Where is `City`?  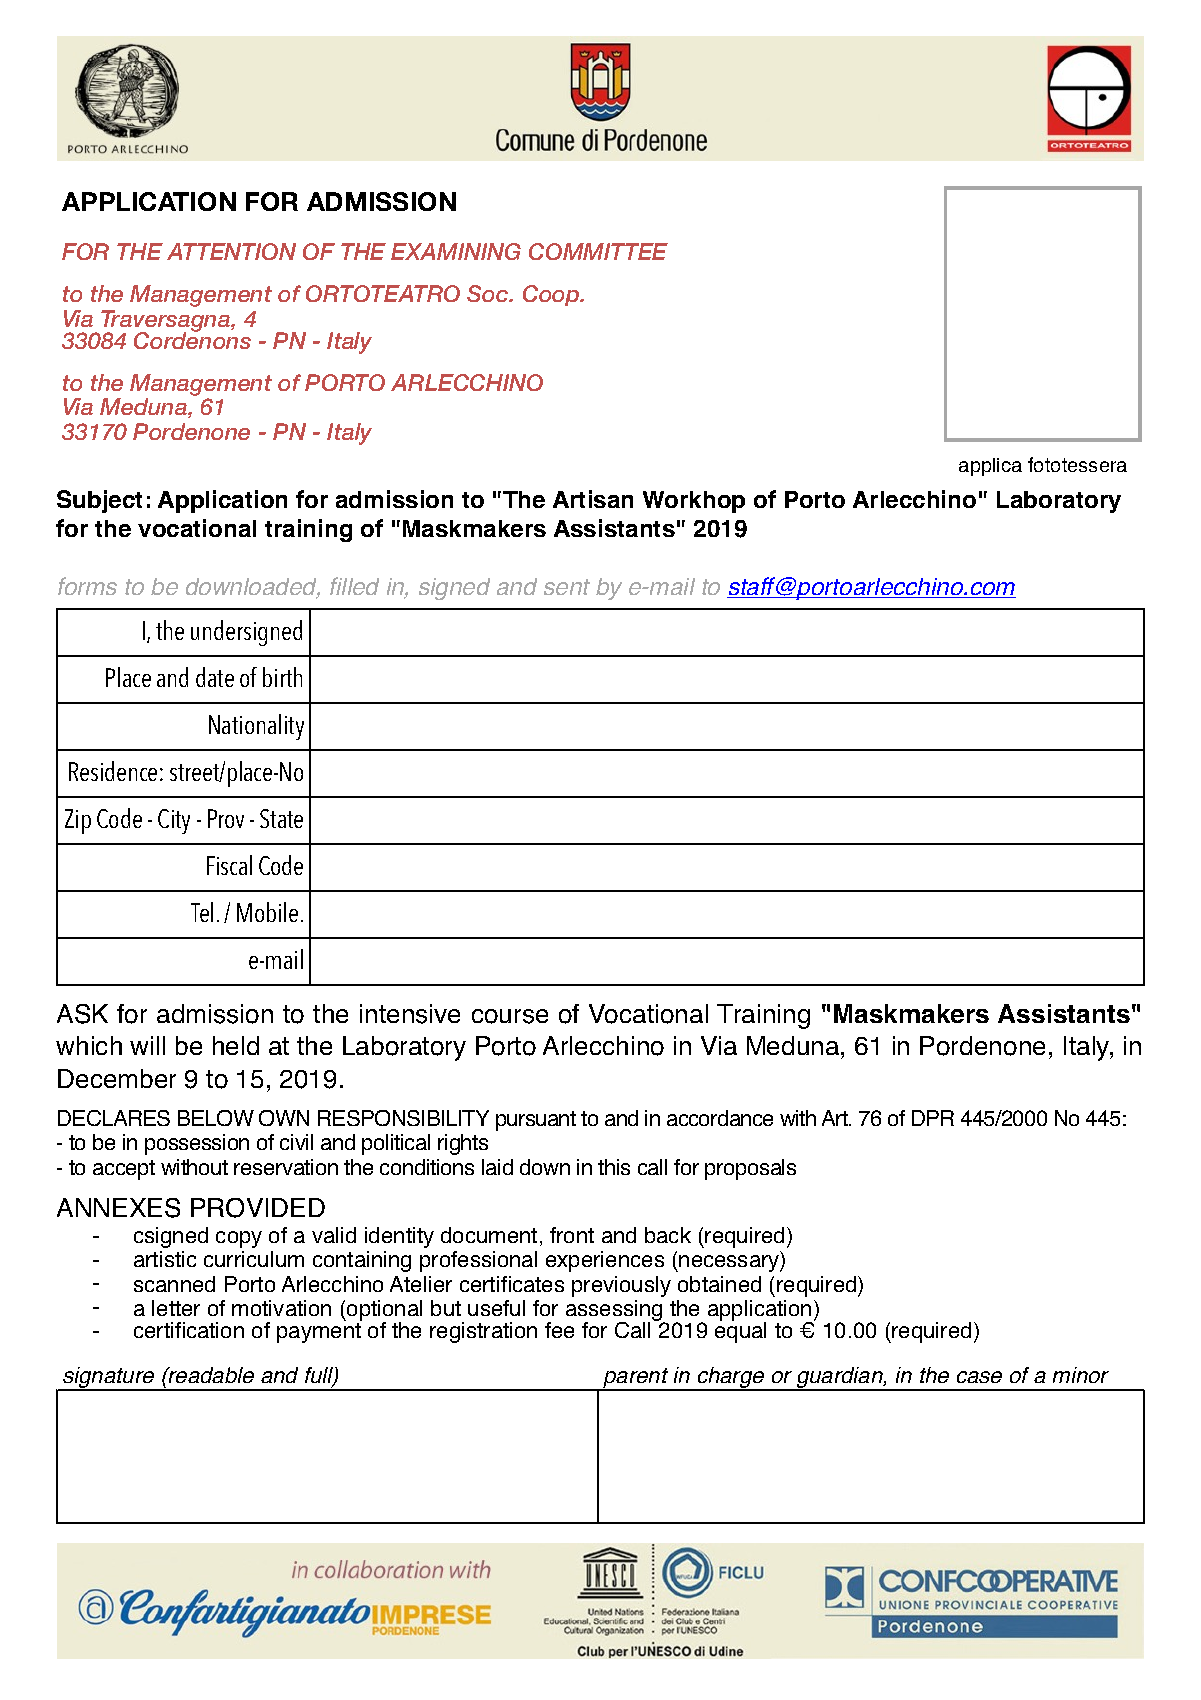 City is located at coordinates (174, 821).
